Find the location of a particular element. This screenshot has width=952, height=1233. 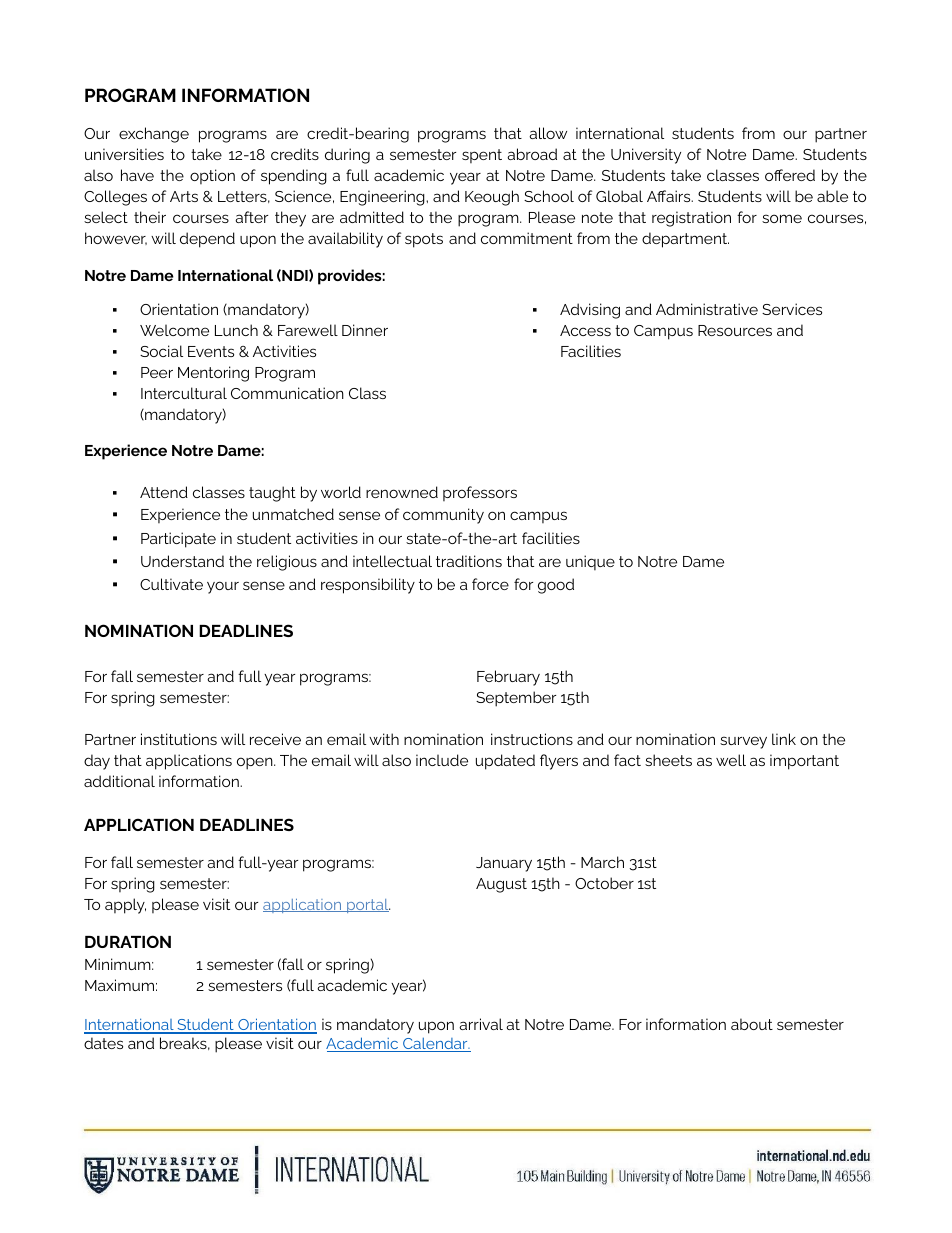

spent is located at coordinates (482, 156).
